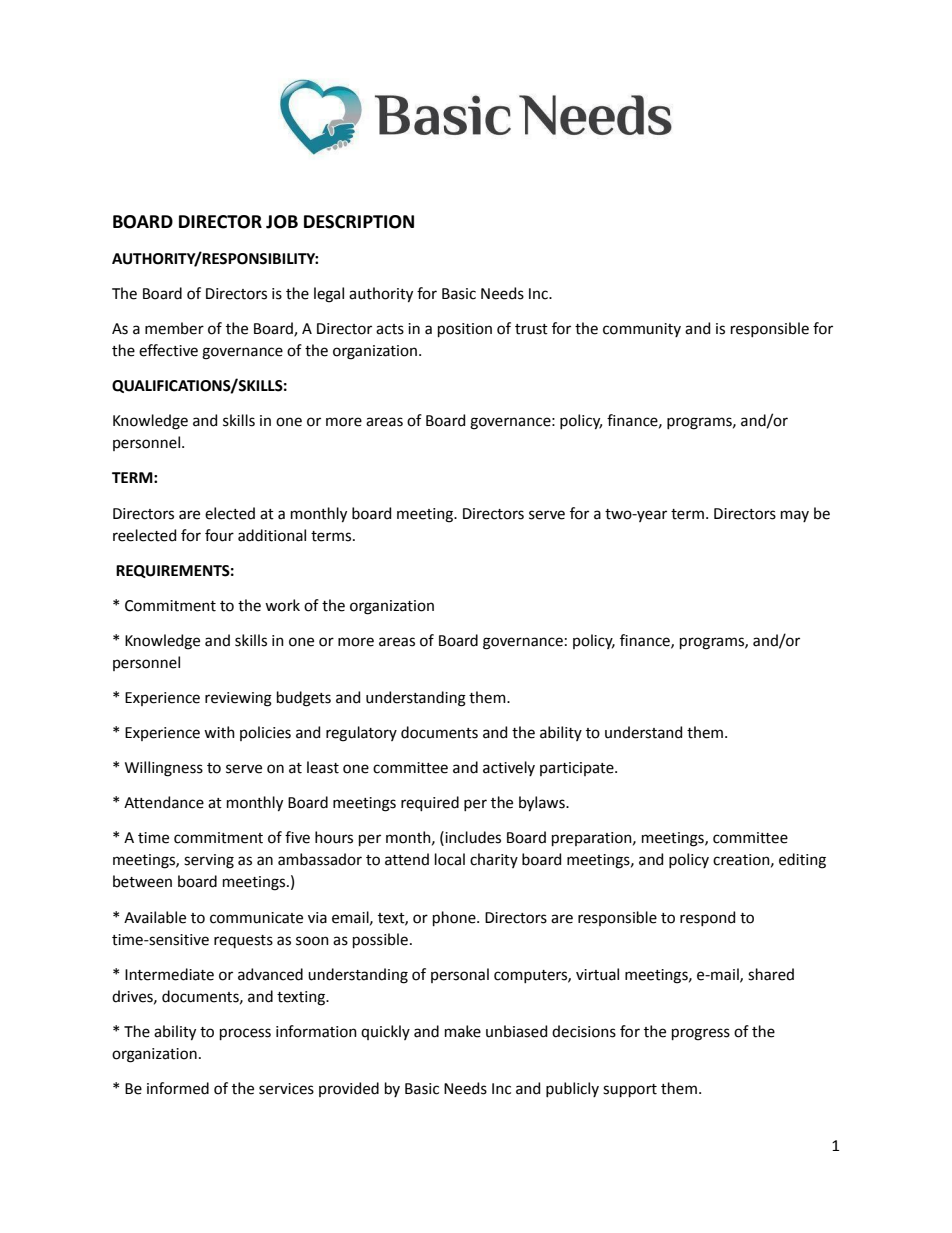  I want to click on actively, so click(509, 768).
